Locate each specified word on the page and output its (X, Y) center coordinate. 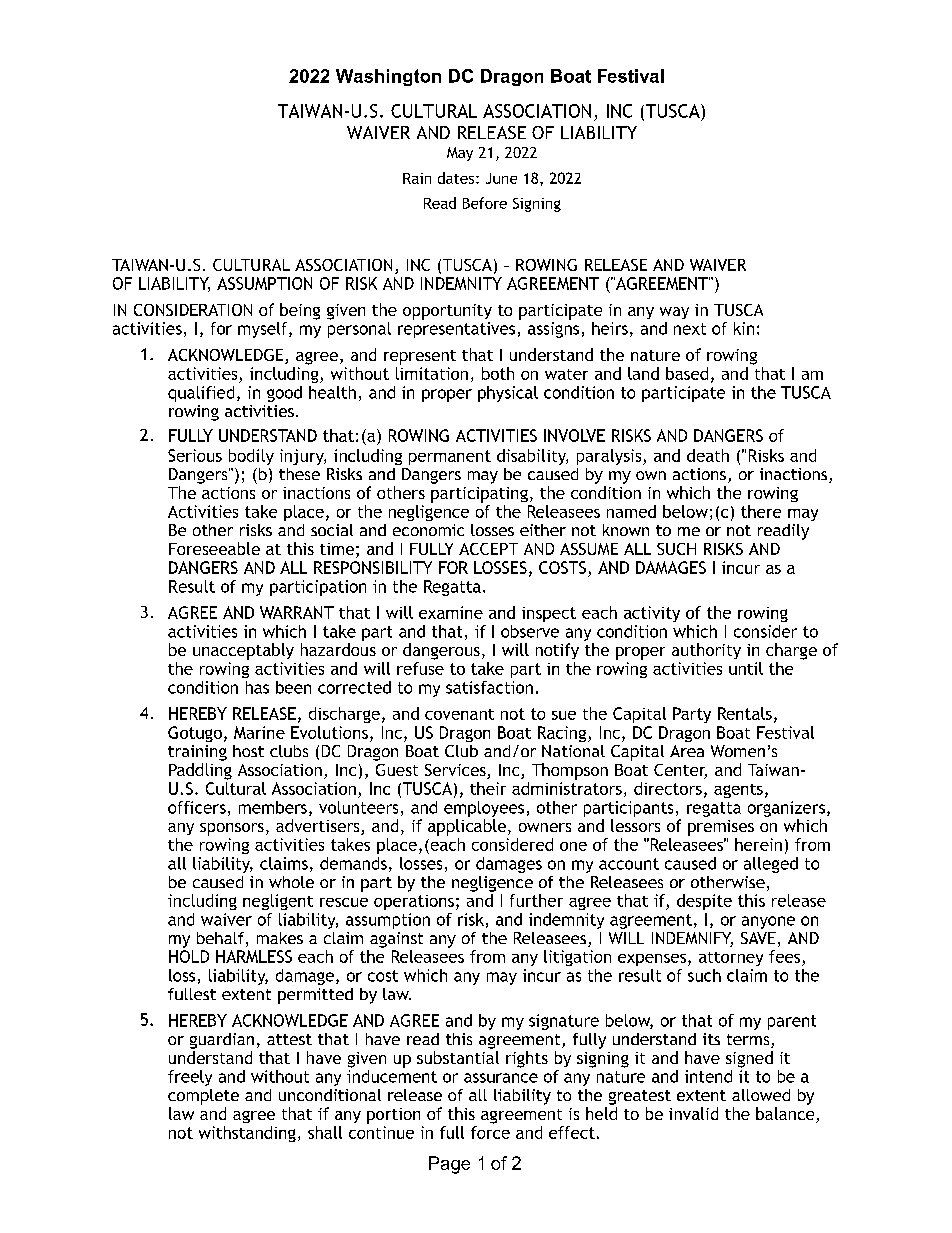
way (674, 313)
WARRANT (297, 612)
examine (451, 612)
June (501, 178)
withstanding (247, 1134)
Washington (388, 77)
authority (706, 651)
